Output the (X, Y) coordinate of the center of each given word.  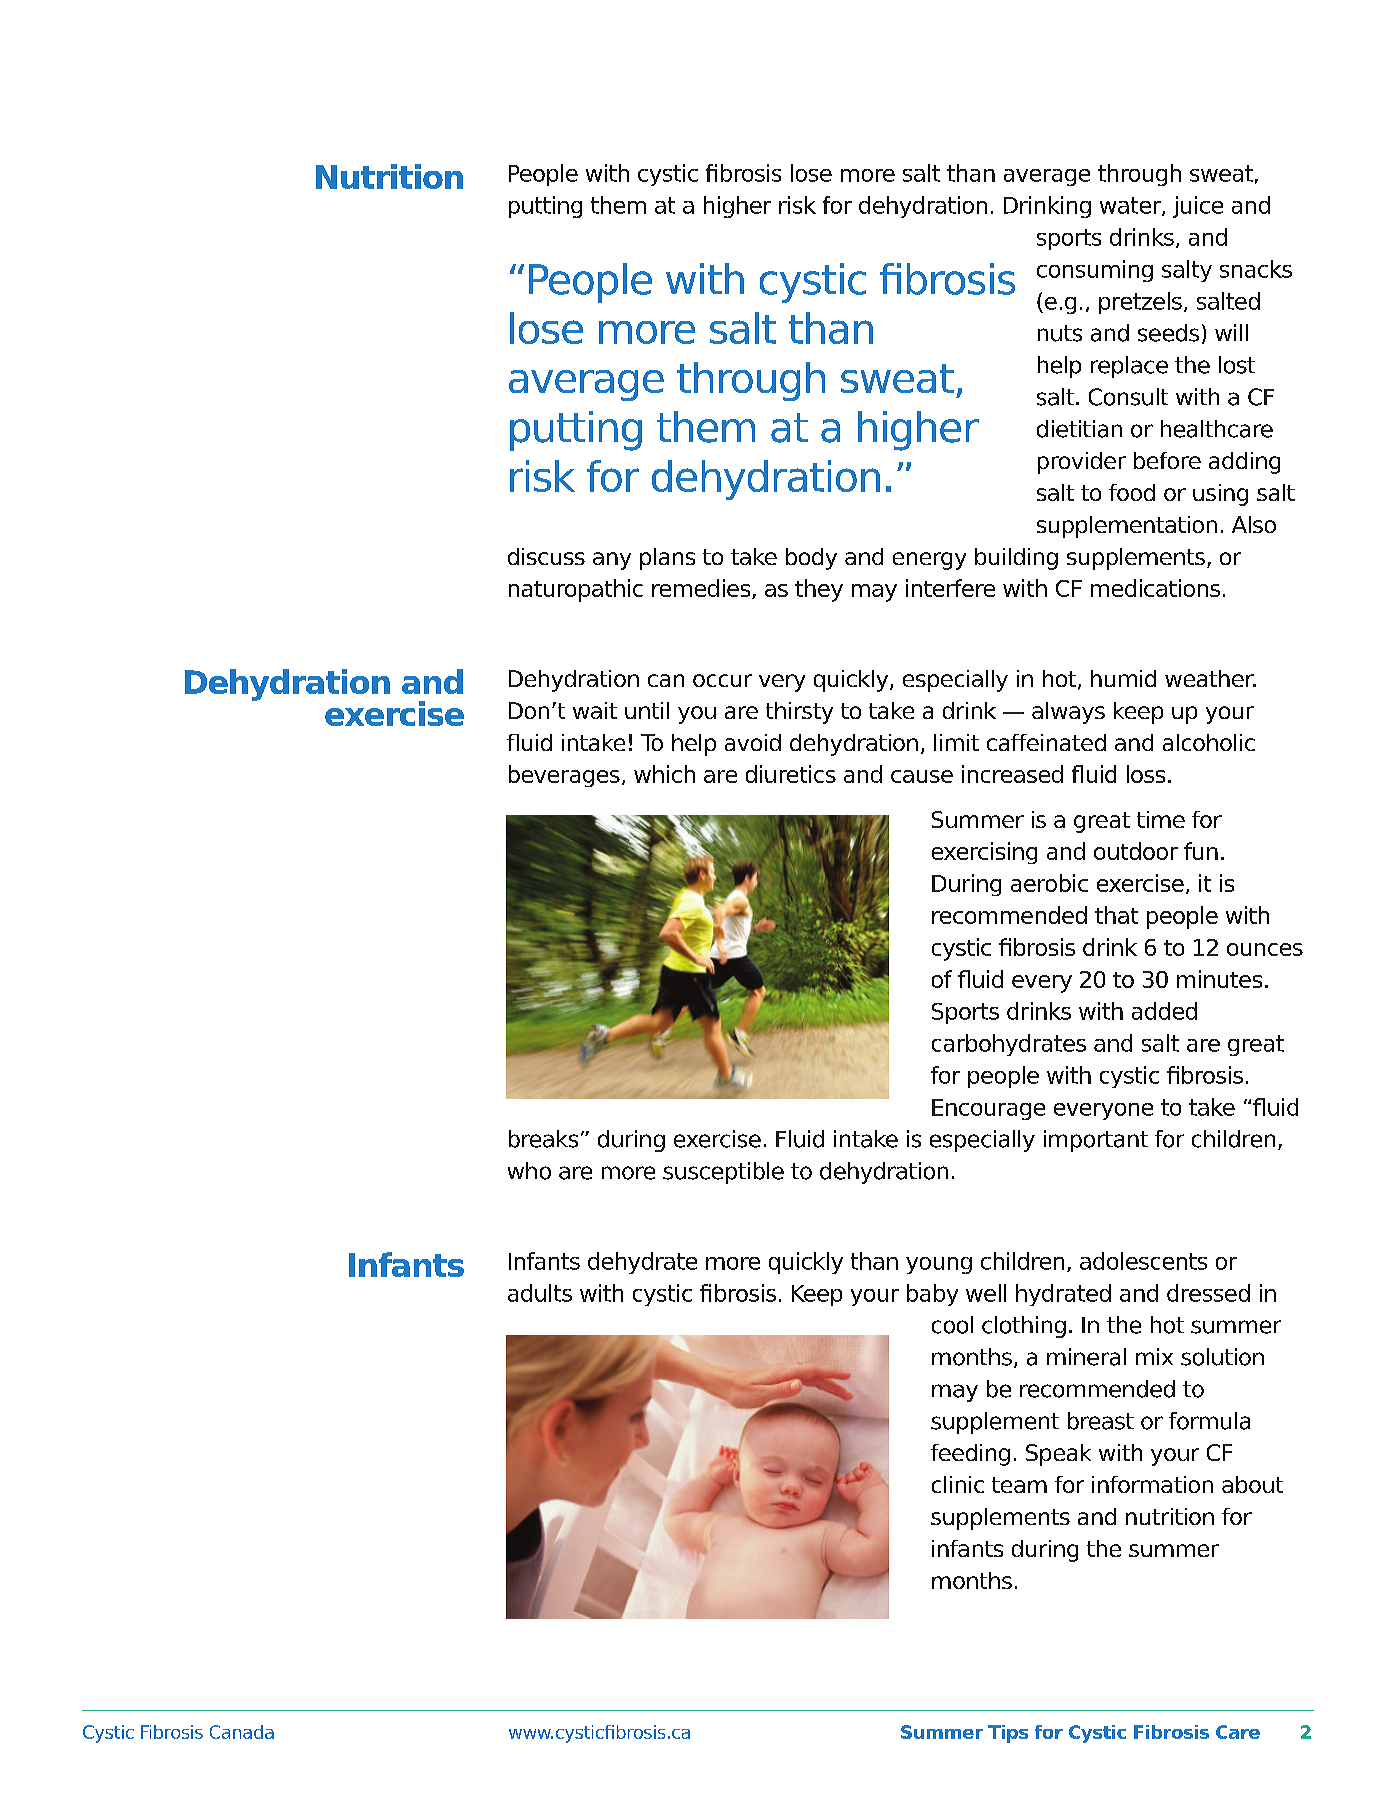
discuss (546, 556)
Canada (242, 1732)
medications (1155, 588)
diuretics (791, 774)
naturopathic (576, 590)
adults (540, 1293)
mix (1154, 1356)
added (1164, 1011)
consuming (1095, 271)
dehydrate (642, 1263)
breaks (543, 1139)
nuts (1060, 333)
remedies (702, 589)
